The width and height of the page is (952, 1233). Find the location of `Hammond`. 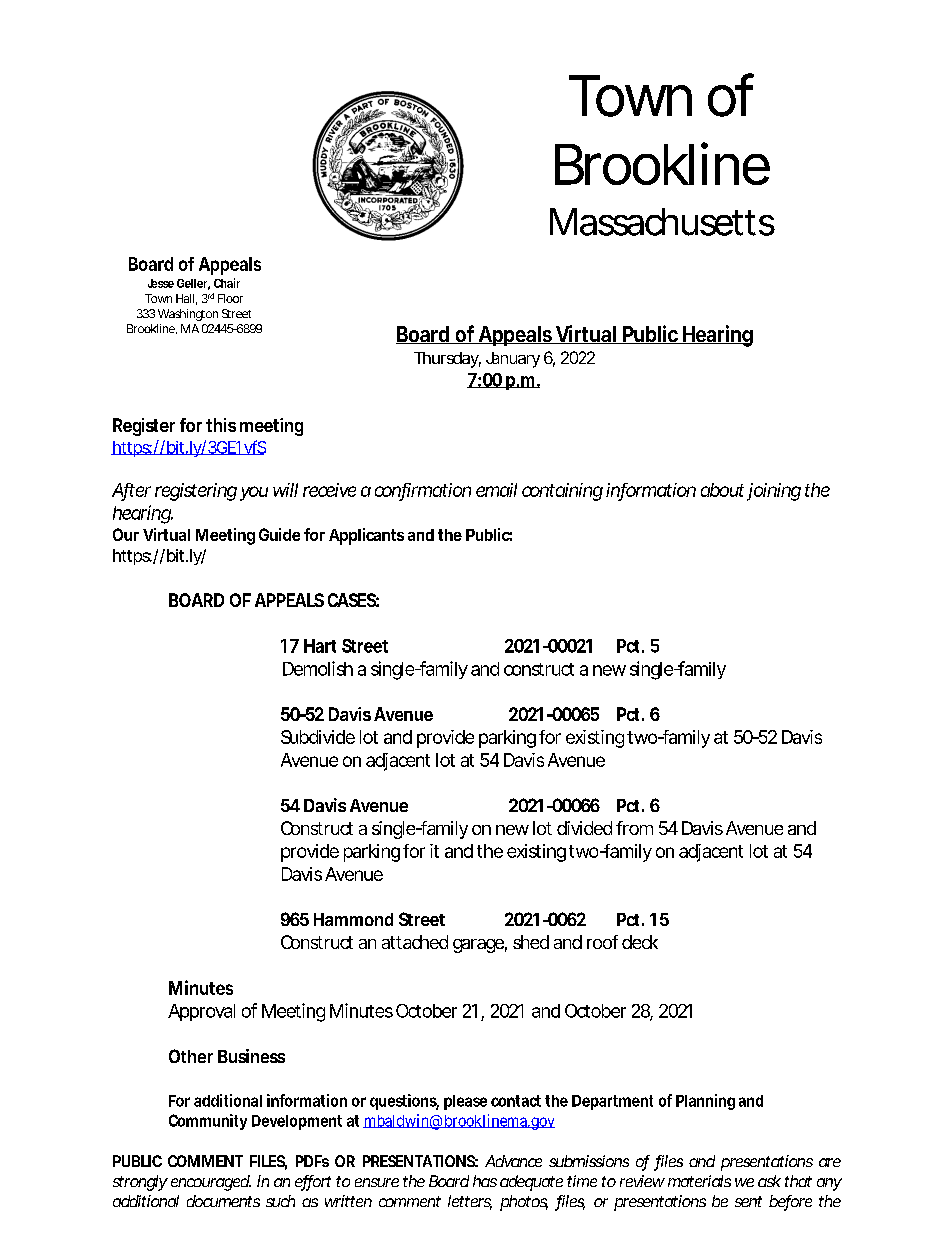

Hammond is located at coordinates (353, 919).
